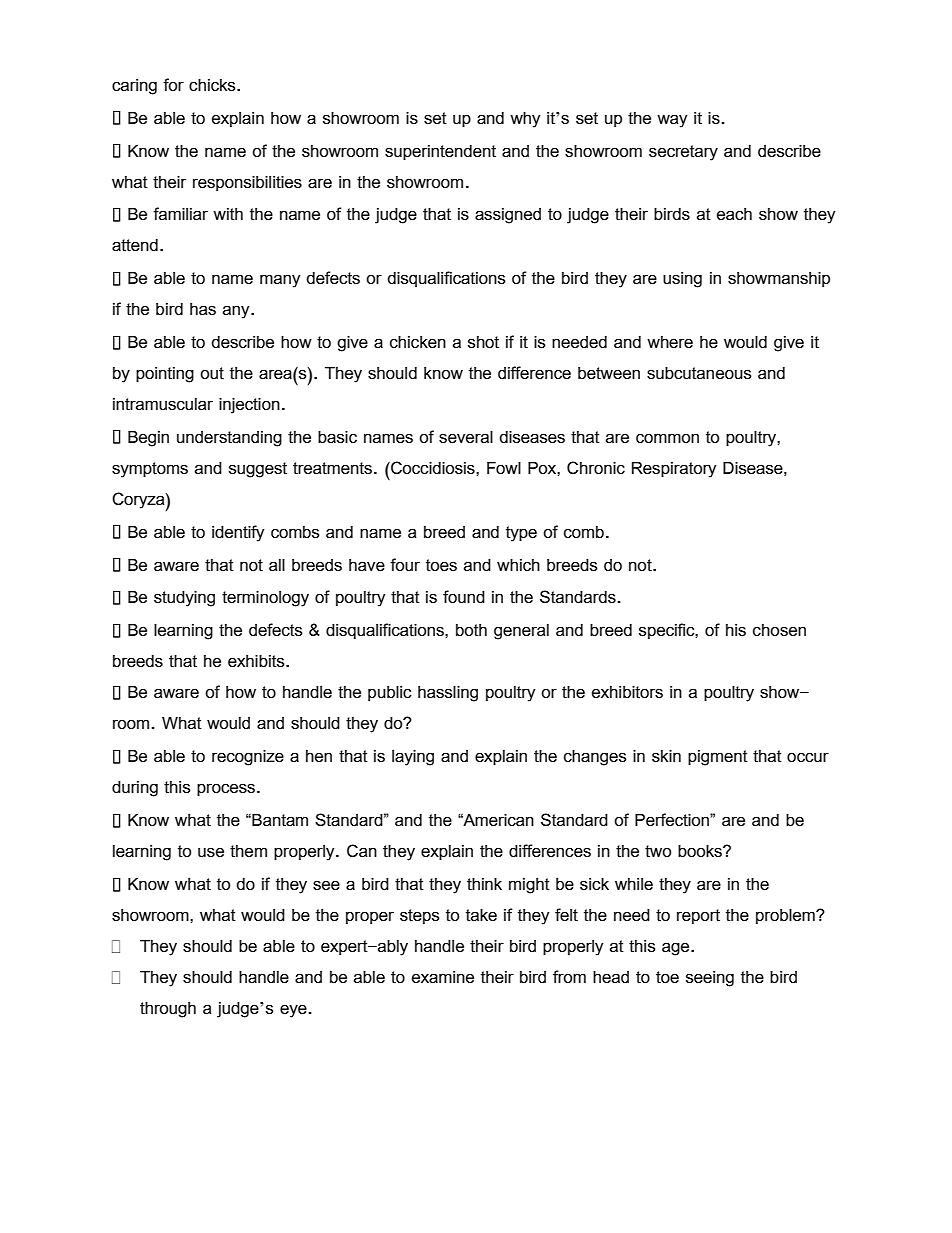 Image resolution: width=952 pixels, height=1233 pixels. Describe the element at coordinates (229, 439) in the screenshot. I see `understanding` at that location.
